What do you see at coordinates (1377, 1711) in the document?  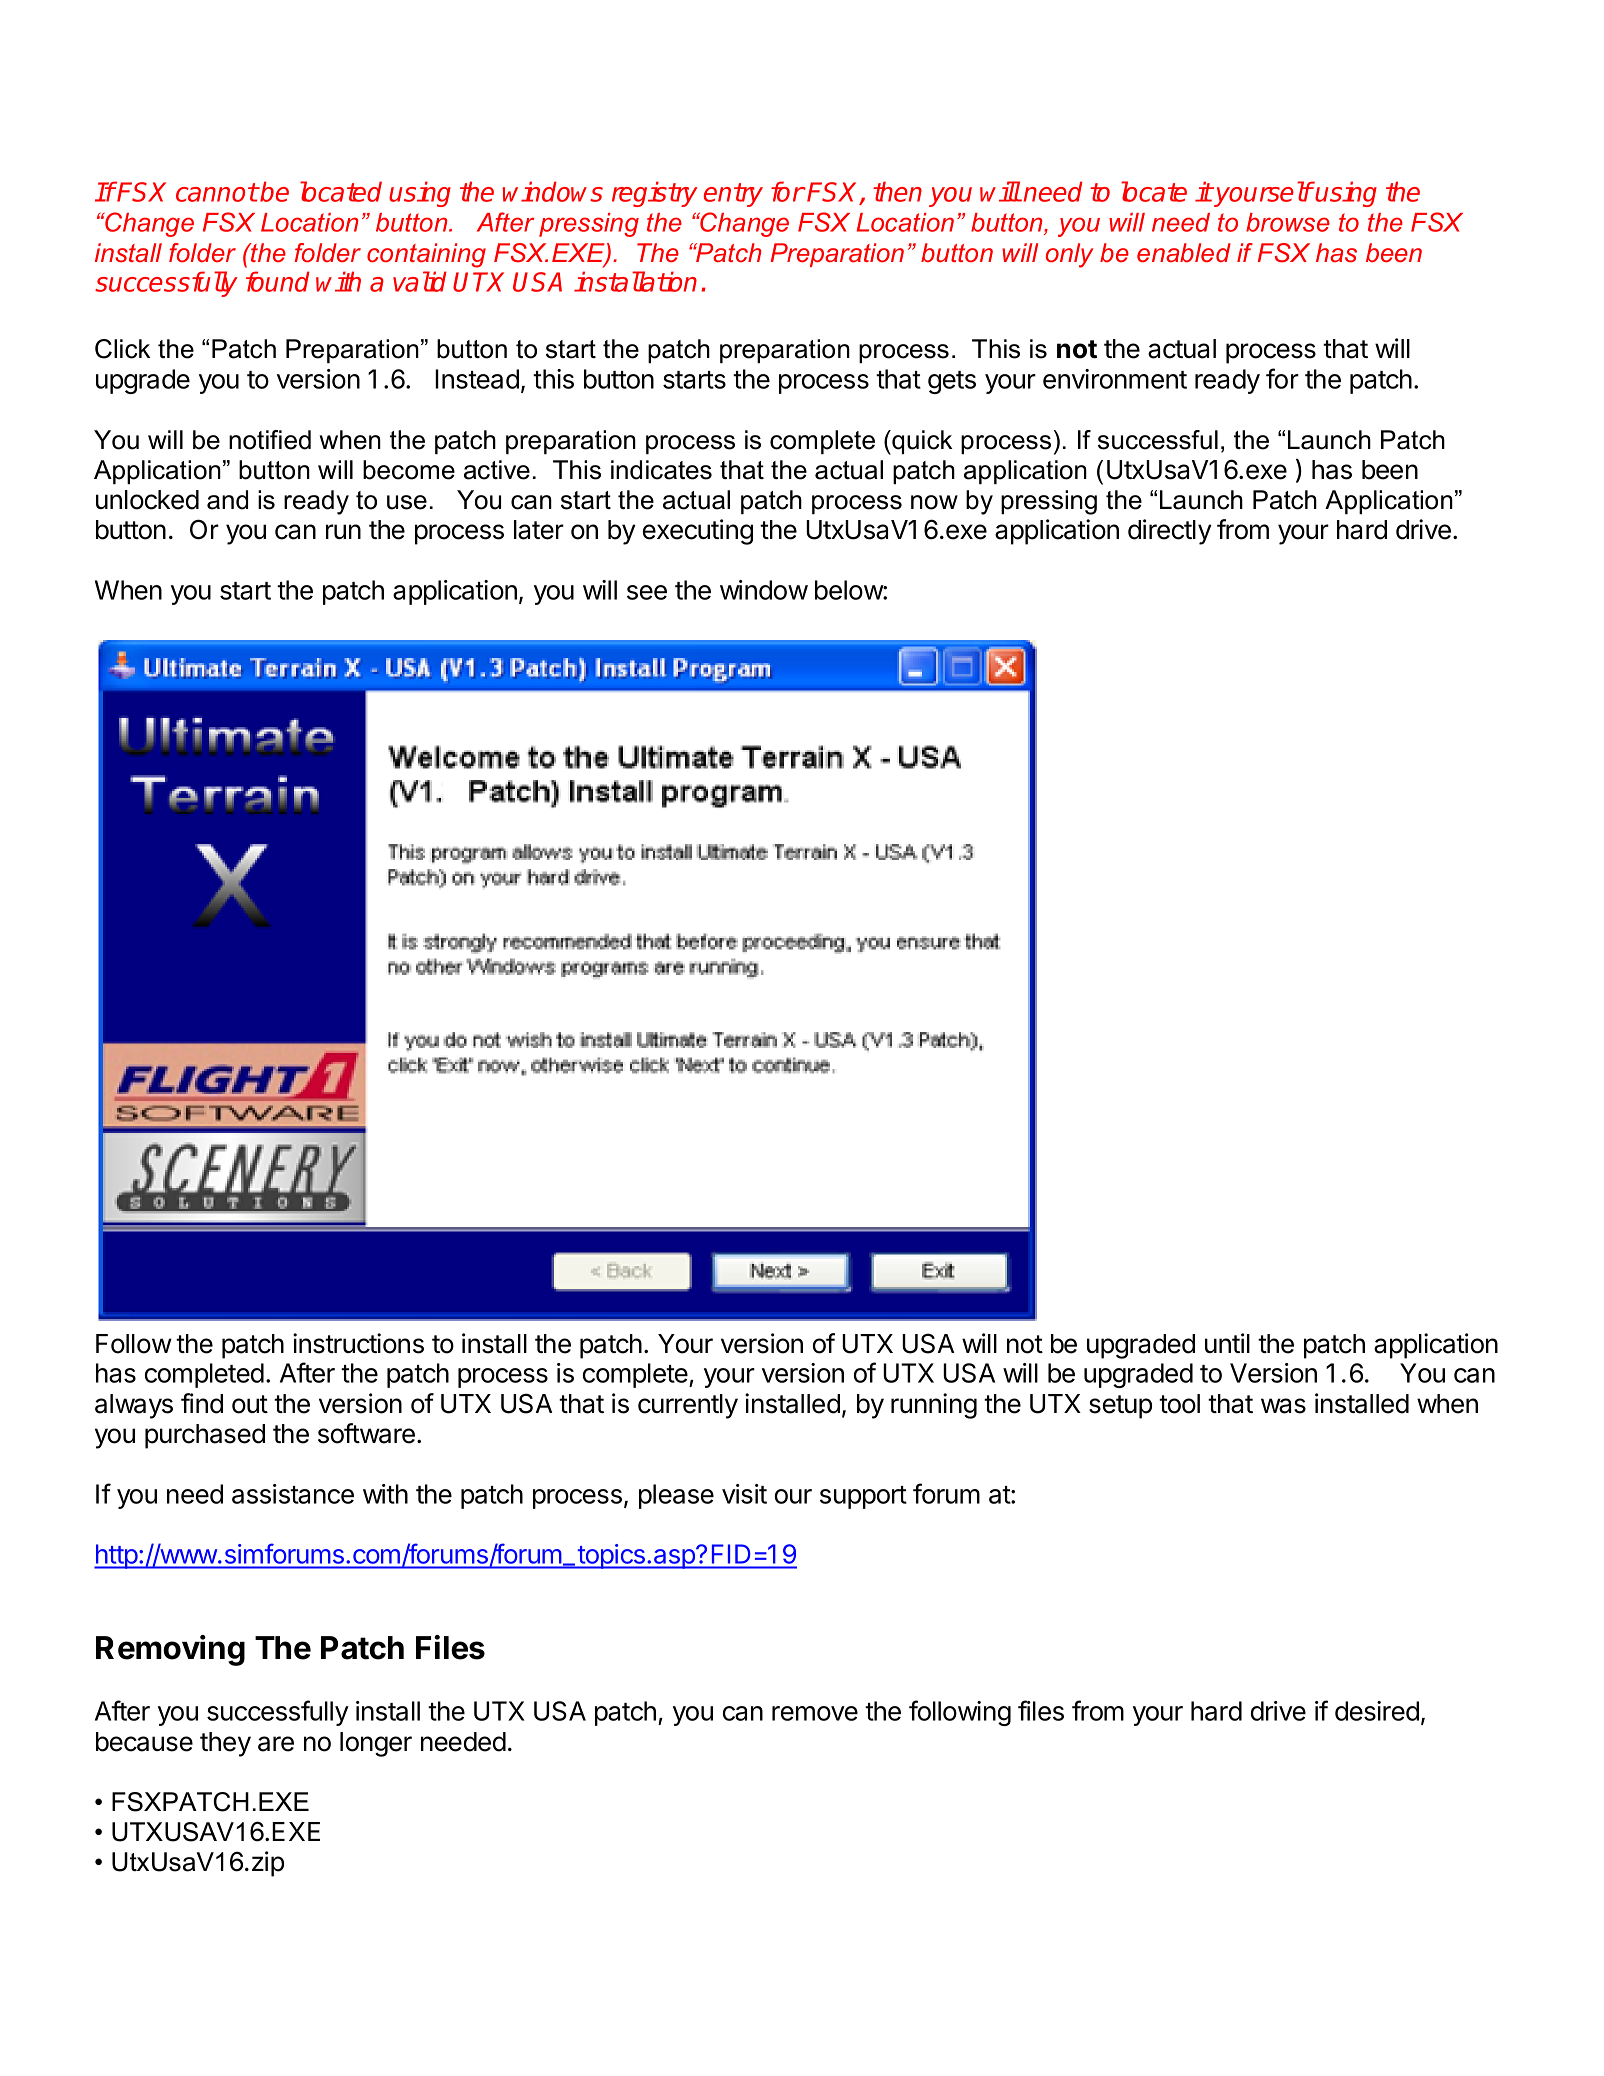 I see `desired` at bounding box center [1377, 1711].
